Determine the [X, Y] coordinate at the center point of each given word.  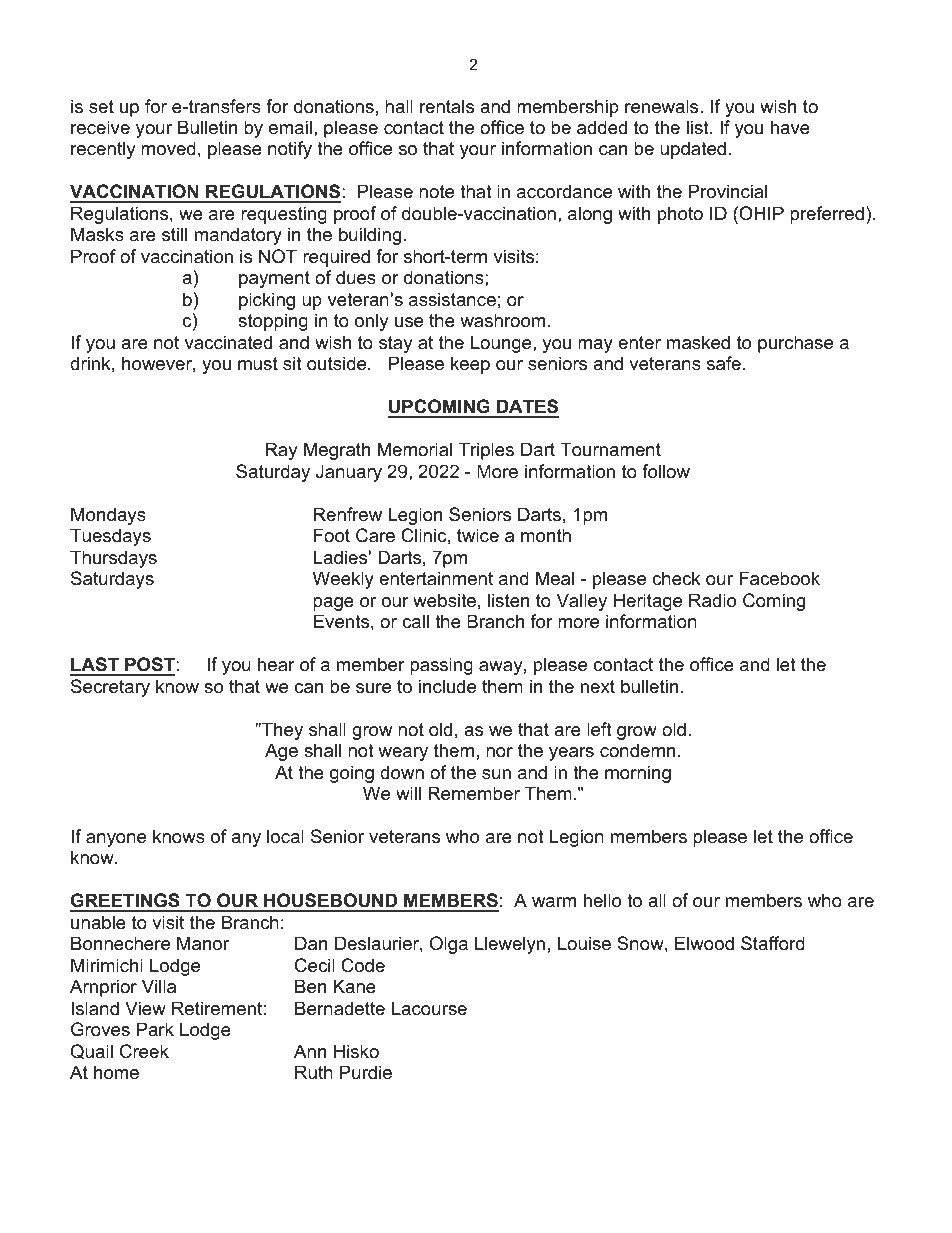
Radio [712, 600]
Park [155, 1029]
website [444, 600]
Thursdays [113, 559]
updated [693, 150]
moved [168, 148]
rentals [447, 106]
